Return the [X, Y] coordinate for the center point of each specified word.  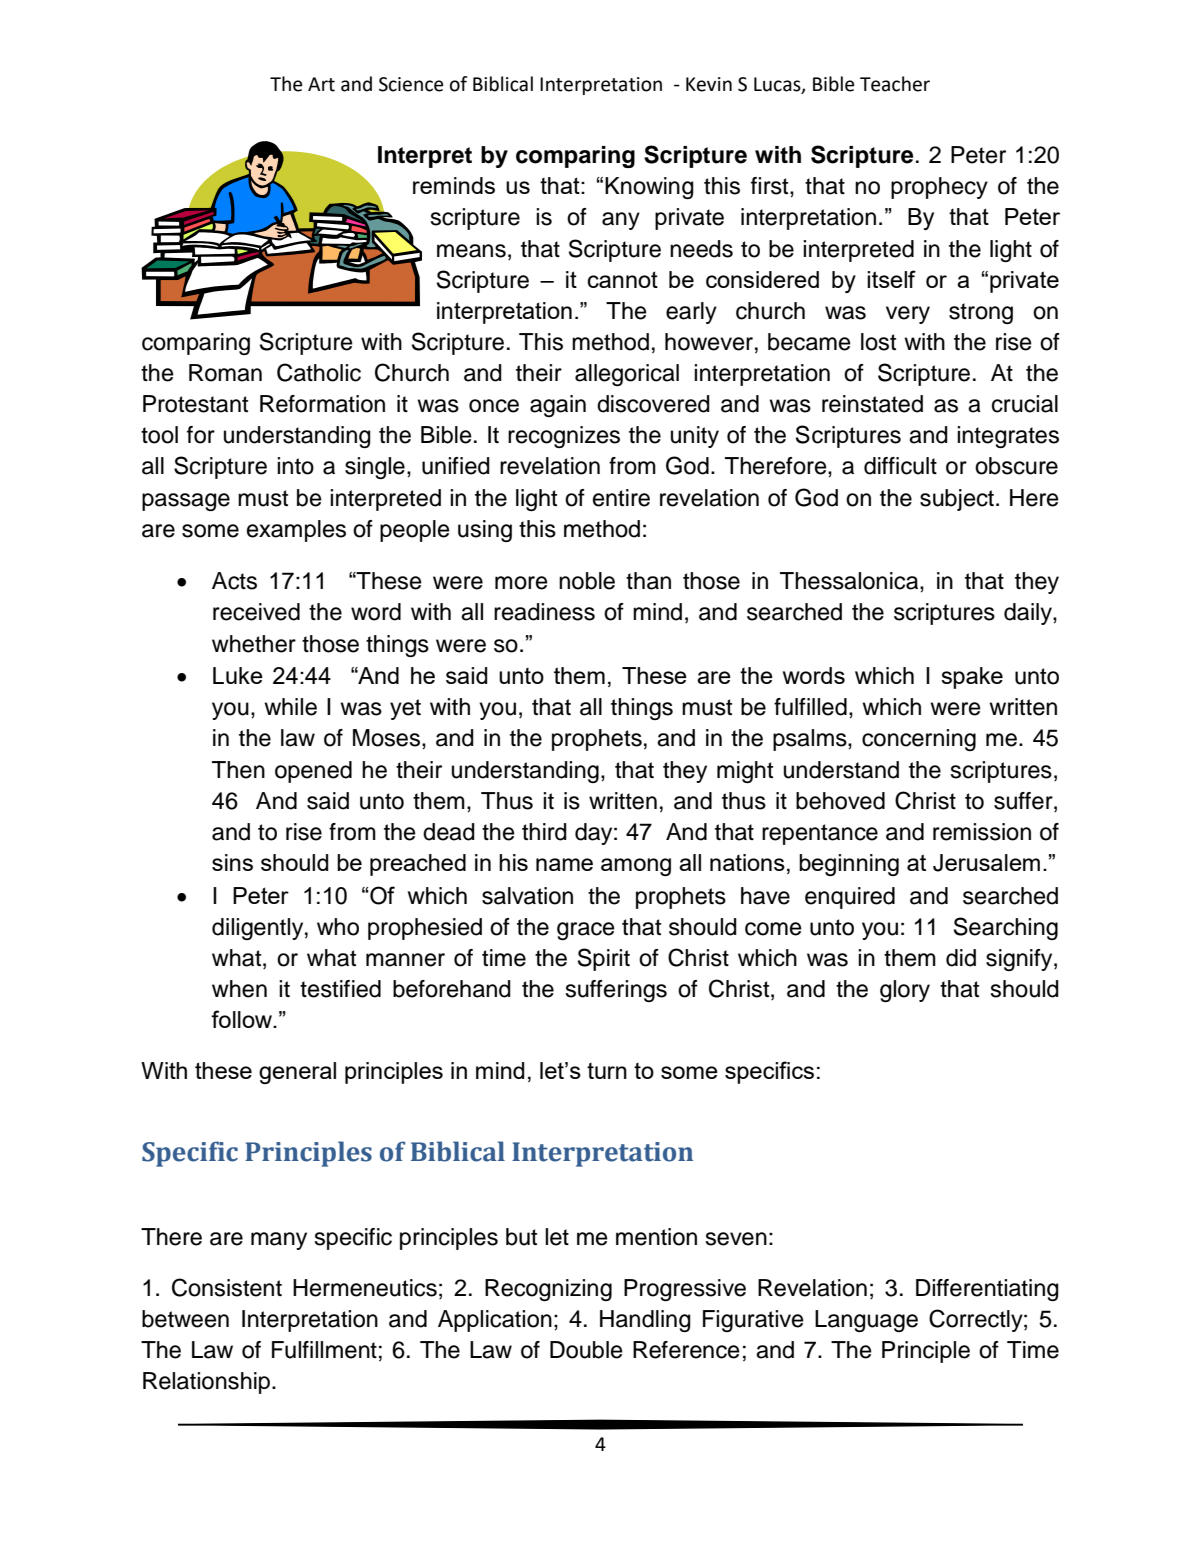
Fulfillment [324, 1350]
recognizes [564, 437]
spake [972, 678]
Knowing [649, 188]
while [290, 707]
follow [243, 1019]
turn [607, 1071]
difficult [900, 466]
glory [905, 991]
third [544, 832]
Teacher [895, 84]
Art [321, 84]
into [295, 466]
